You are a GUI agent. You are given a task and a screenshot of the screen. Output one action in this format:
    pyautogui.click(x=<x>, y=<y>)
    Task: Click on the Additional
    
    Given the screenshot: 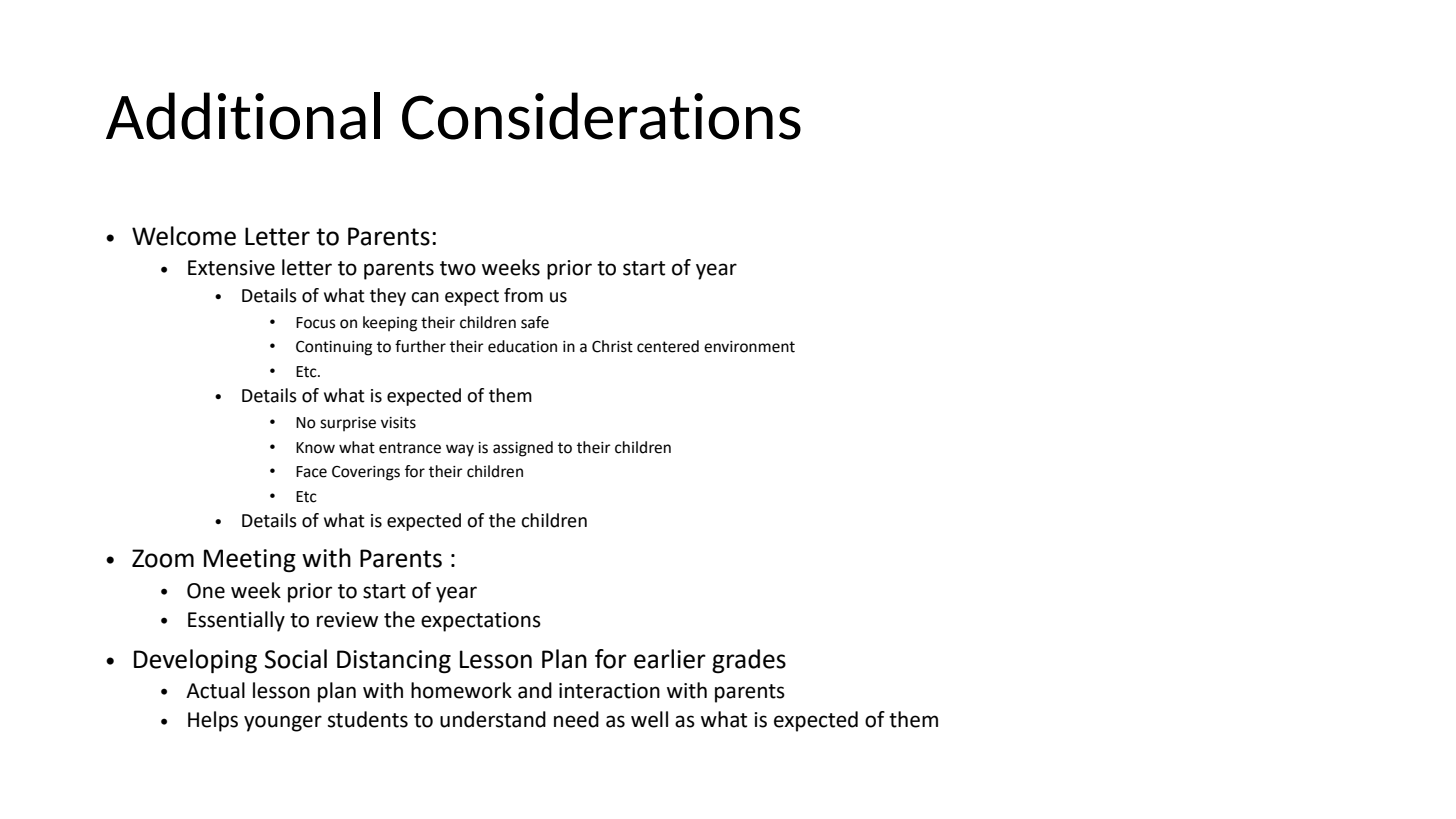 What is the action you would take?
    pyautogui.click(x=243, y=116)
